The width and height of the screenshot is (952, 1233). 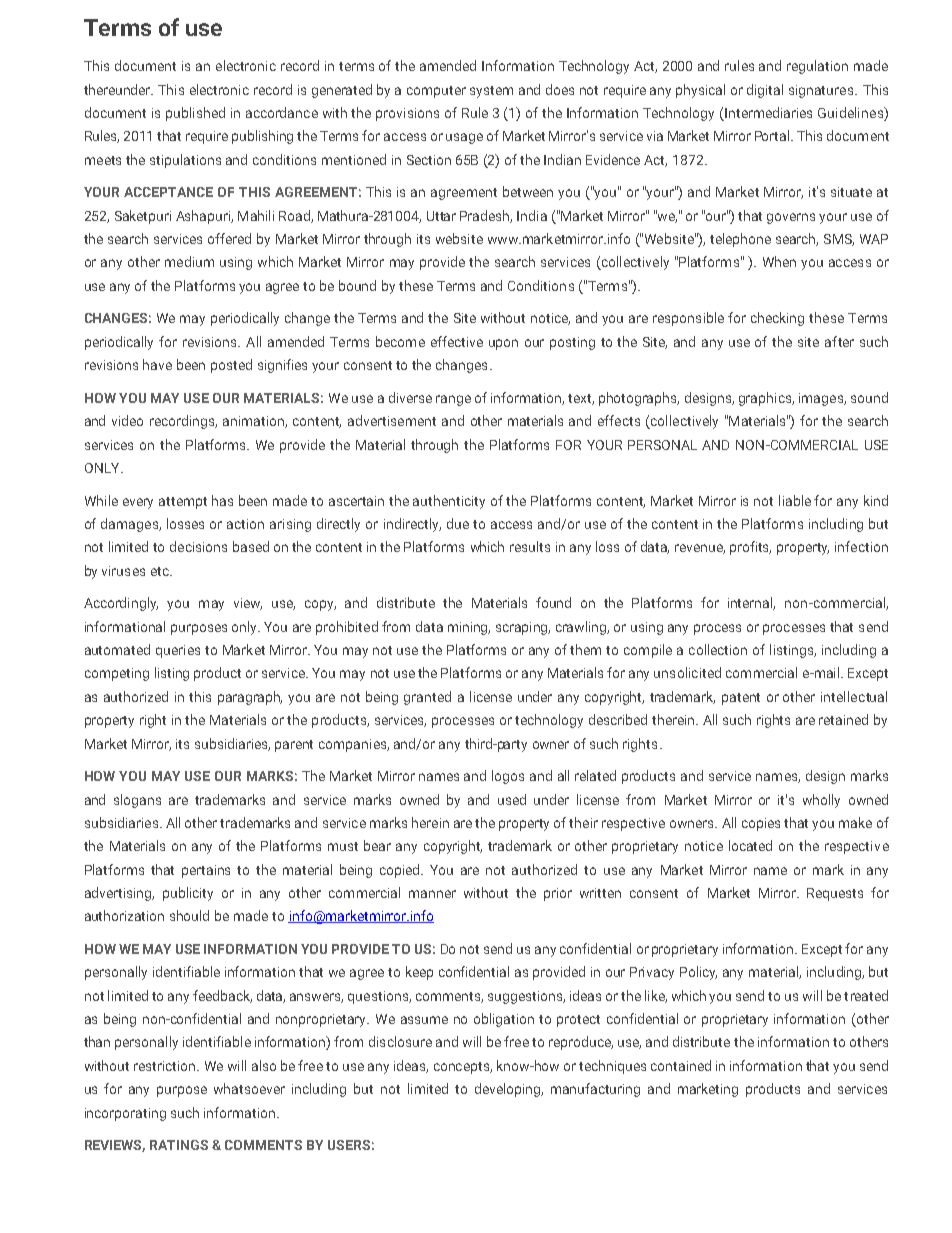 What do you see at coordinates (195, 114) in the screenshot?
I see `published` at bounding box center [195, 114].
